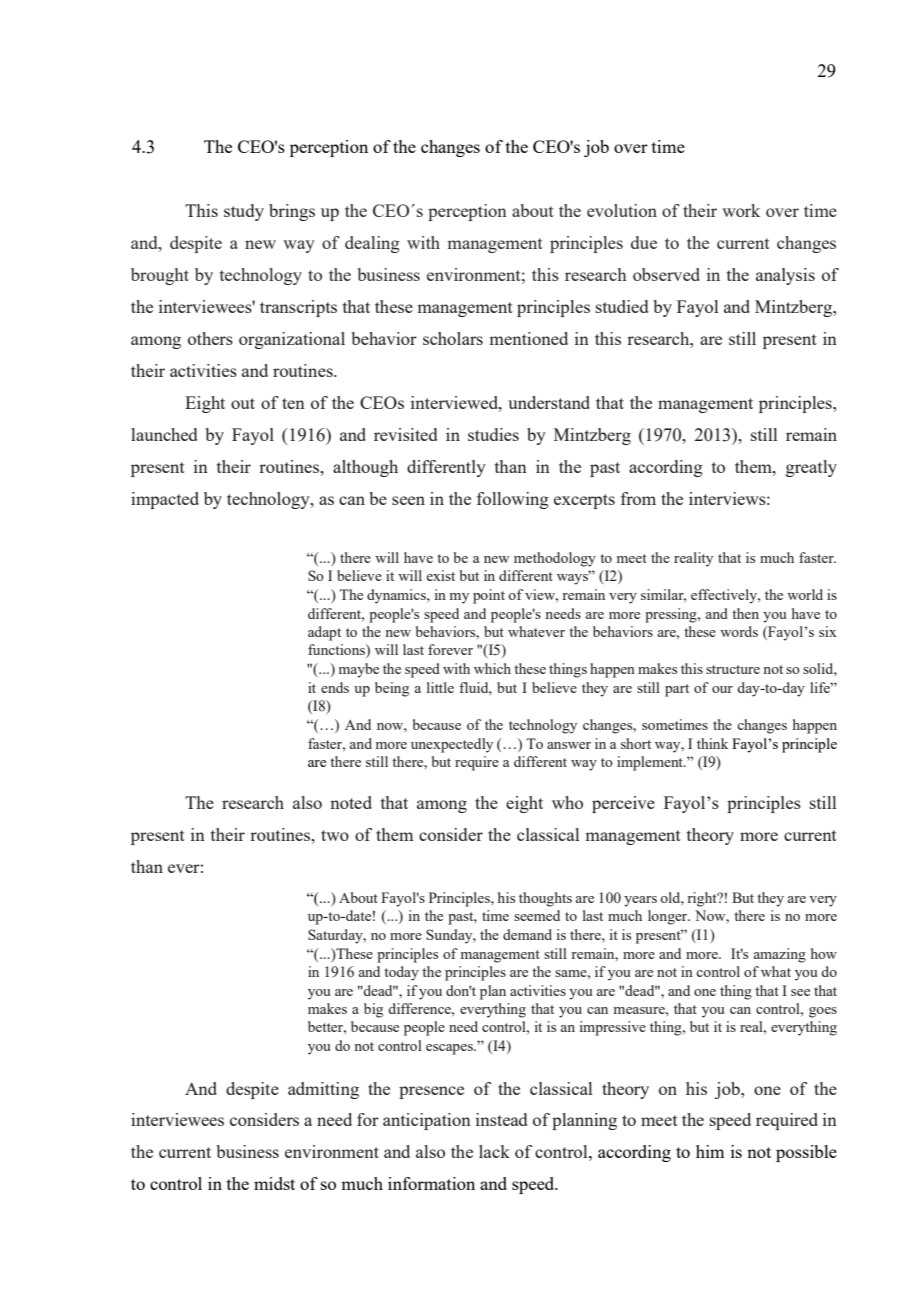 The height and width of the page is (1308, 924). I want to click on longer, so click(669, 917).
